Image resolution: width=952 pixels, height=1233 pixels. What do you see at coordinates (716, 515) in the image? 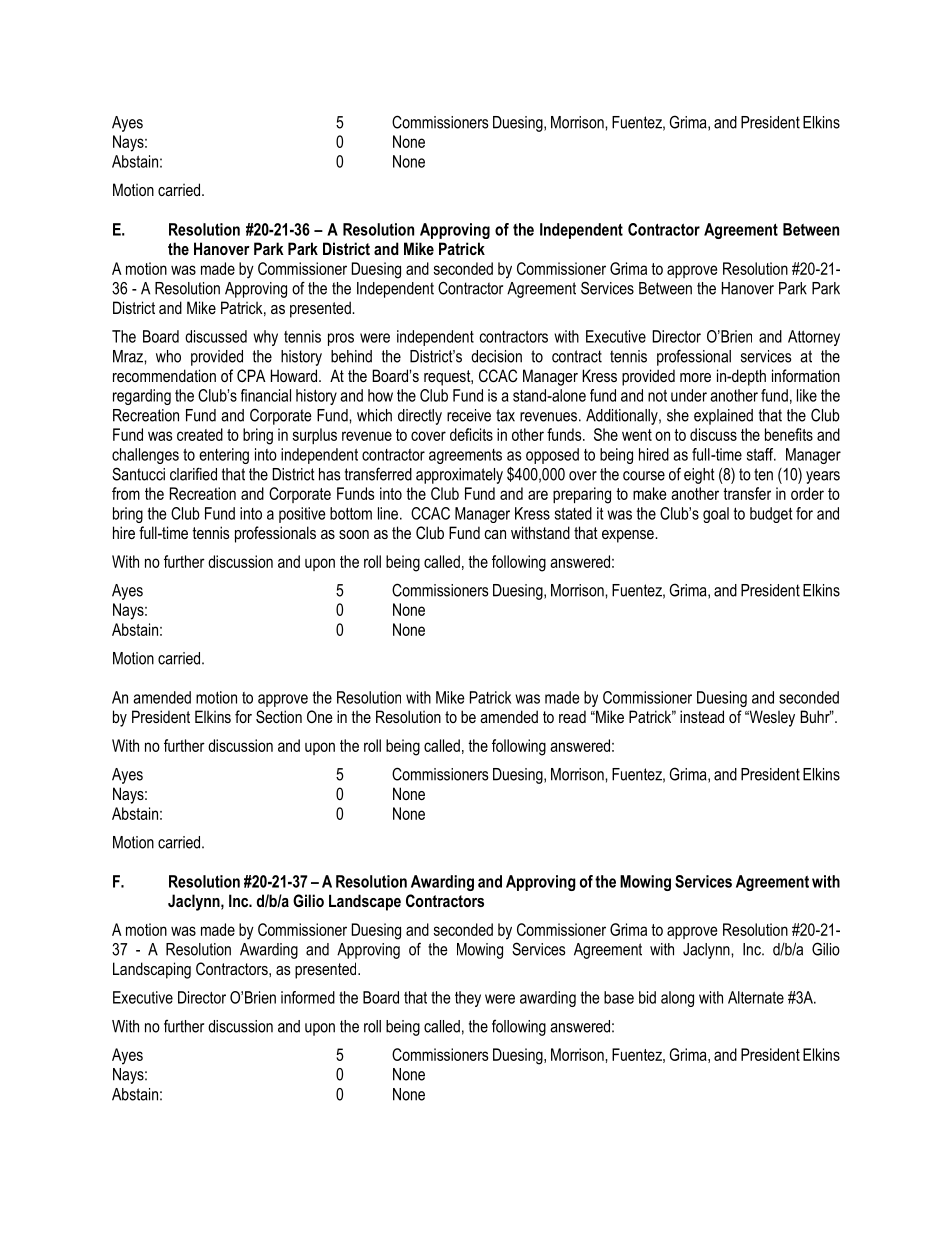
I see `goal` at bounding box center [716, 515].
